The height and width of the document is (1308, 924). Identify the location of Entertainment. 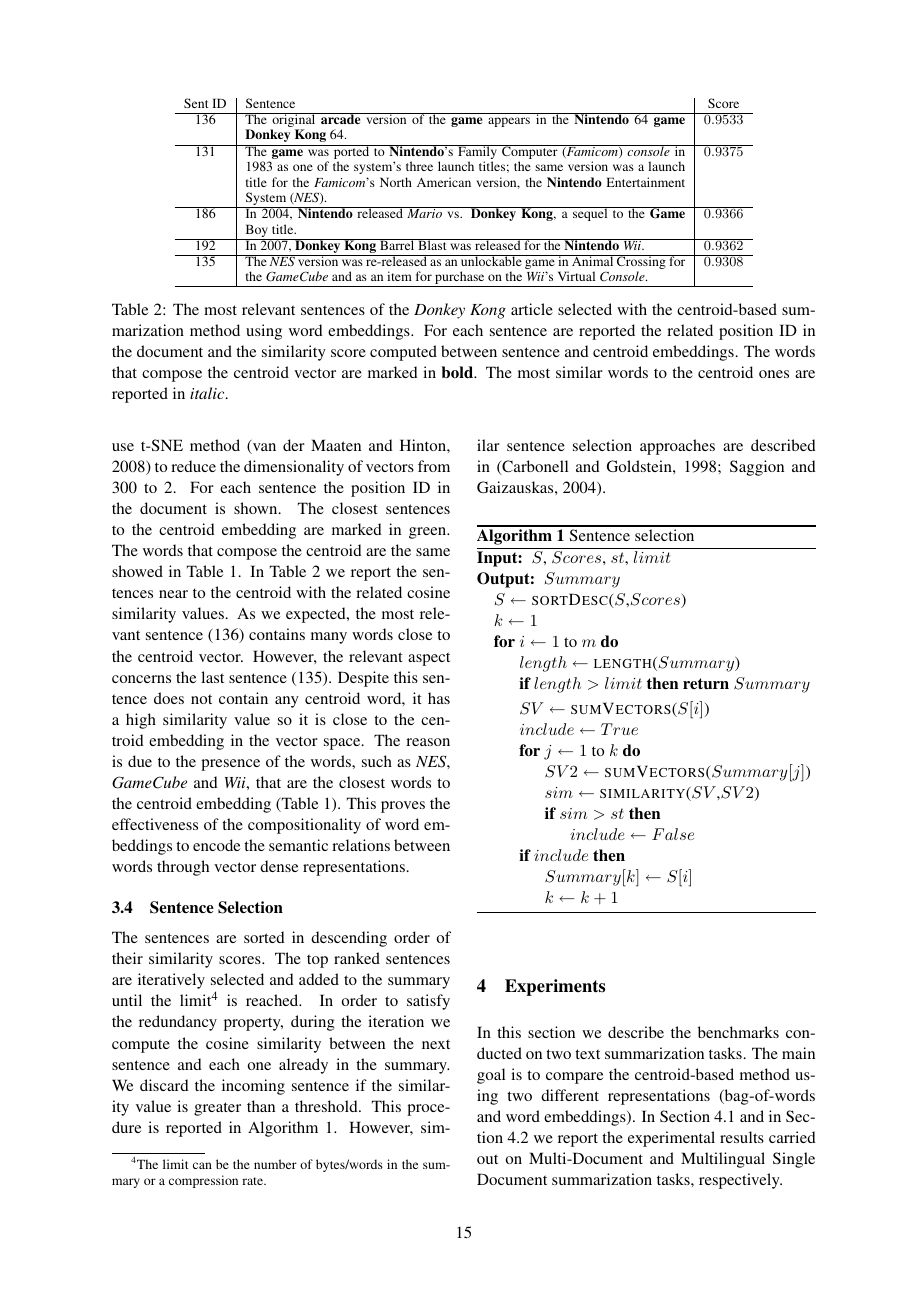
(646, 182).
